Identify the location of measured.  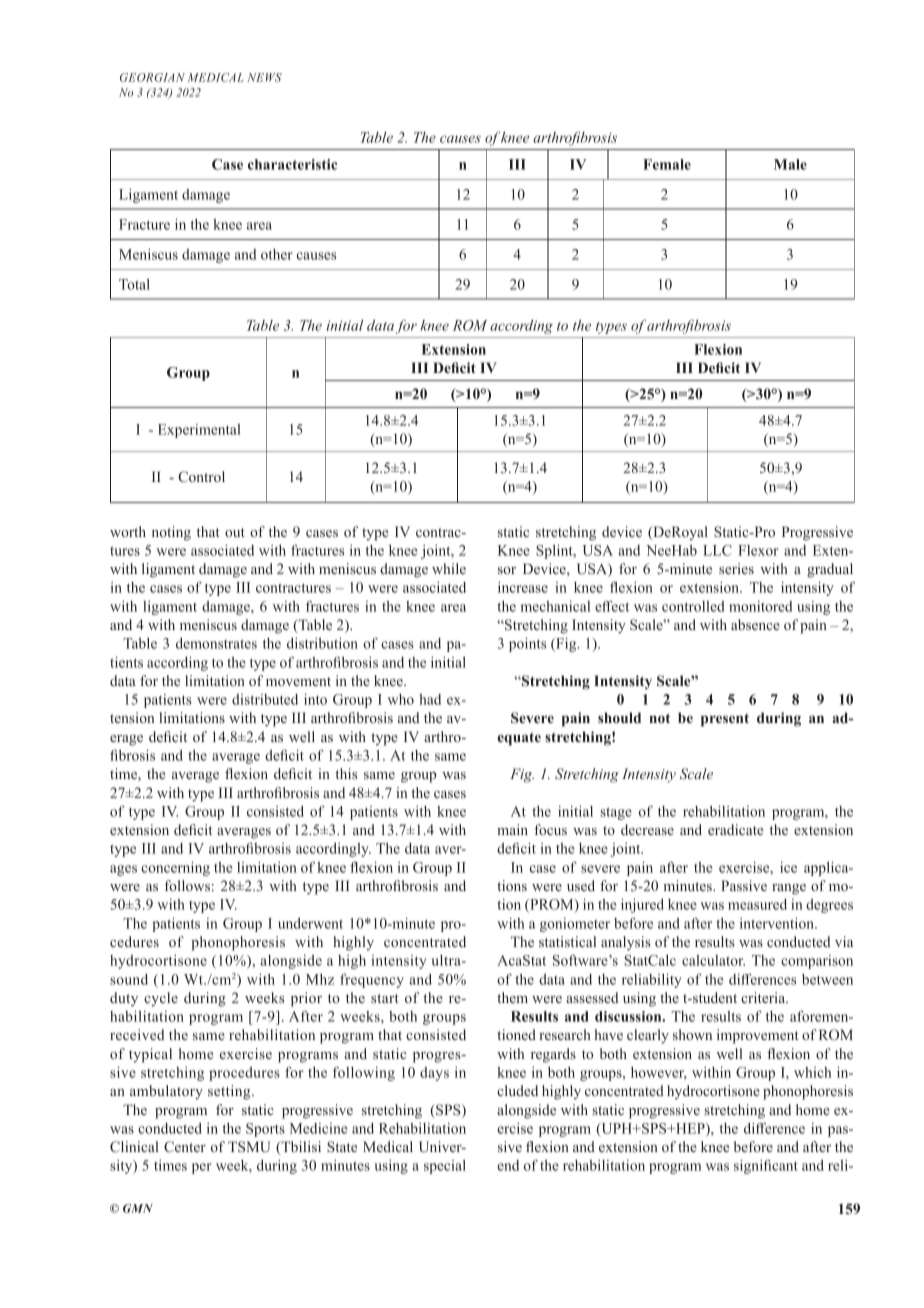
(757, 904).
